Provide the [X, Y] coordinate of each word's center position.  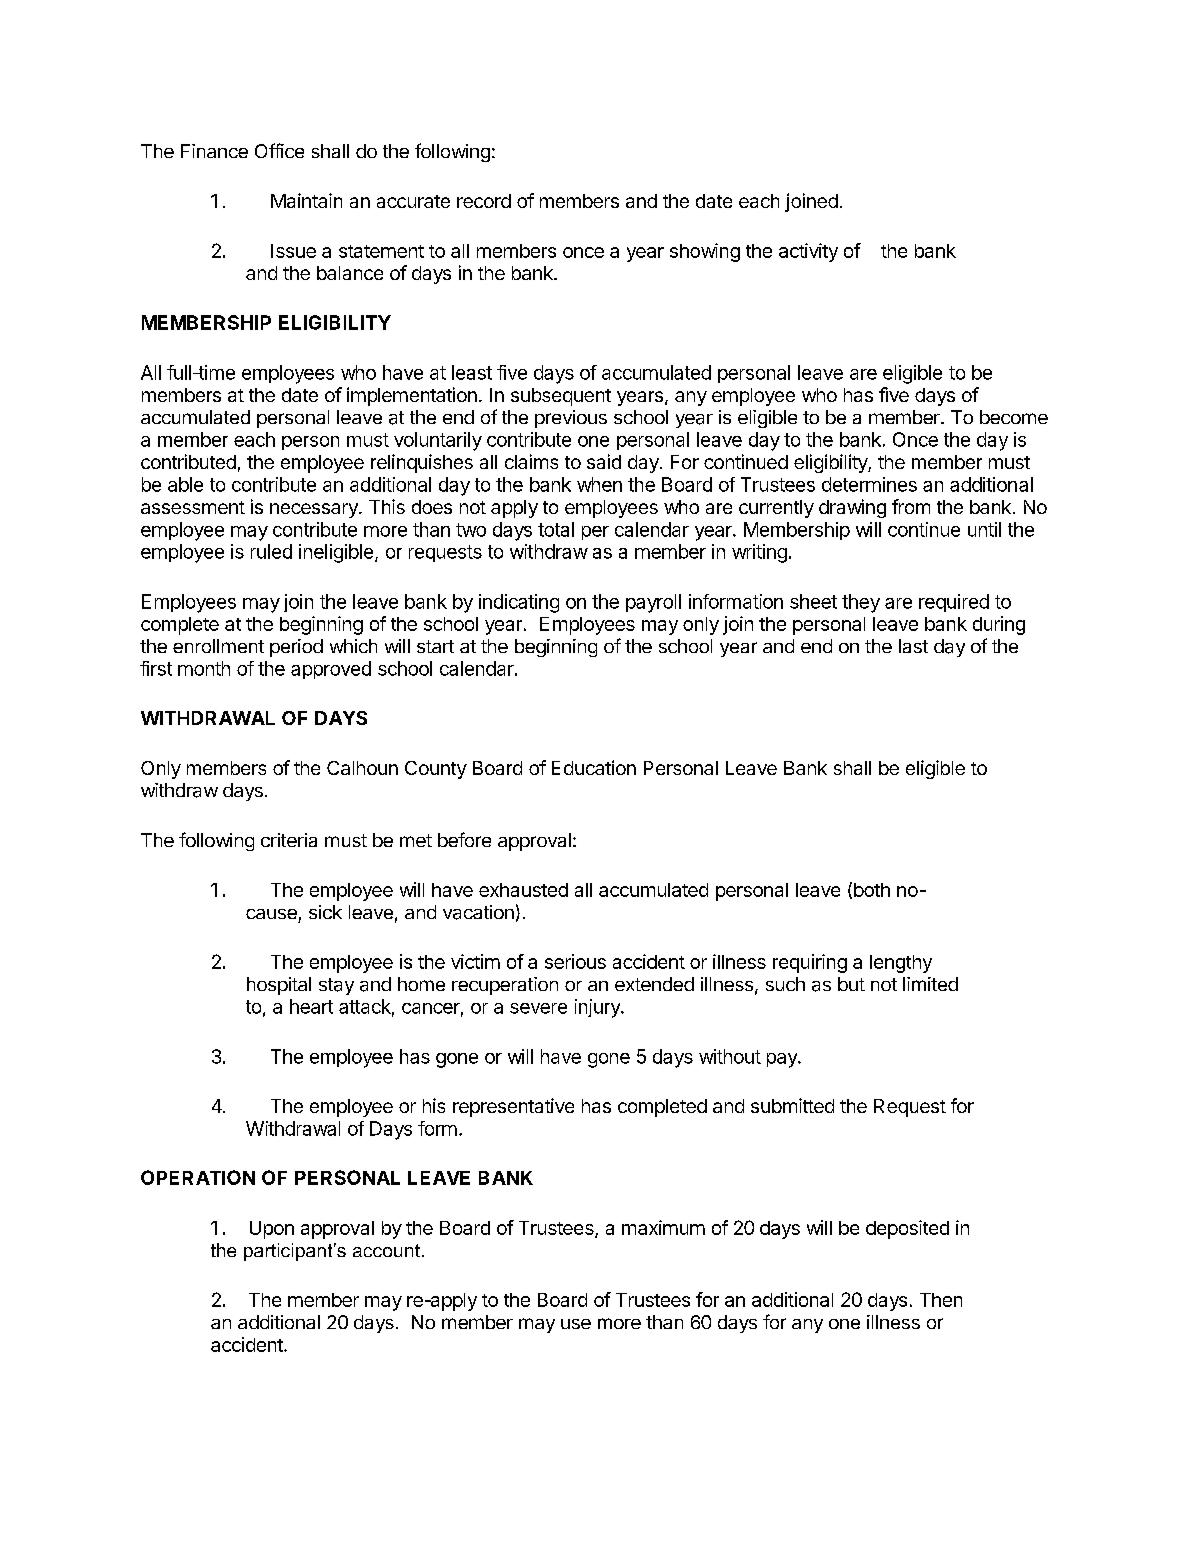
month [204, 668]
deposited [907, 1229]
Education [594, 767]
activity [808, 252]
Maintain [306, 200]
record [484, 201]
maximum [663, 1227]
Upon [272, 1230]
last [913, 646]
